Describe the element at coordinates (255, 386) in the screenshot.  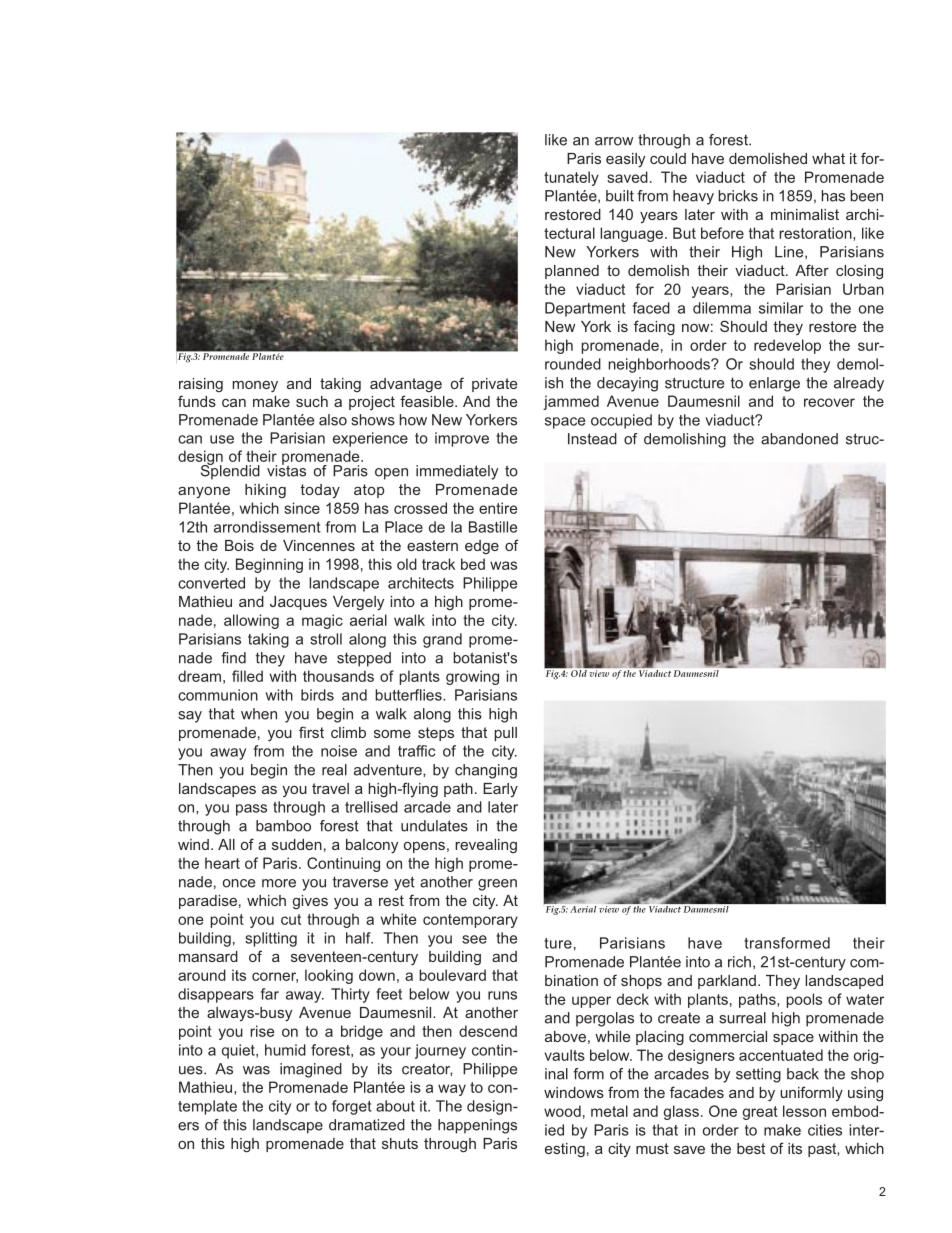
I see `money` at that location.
